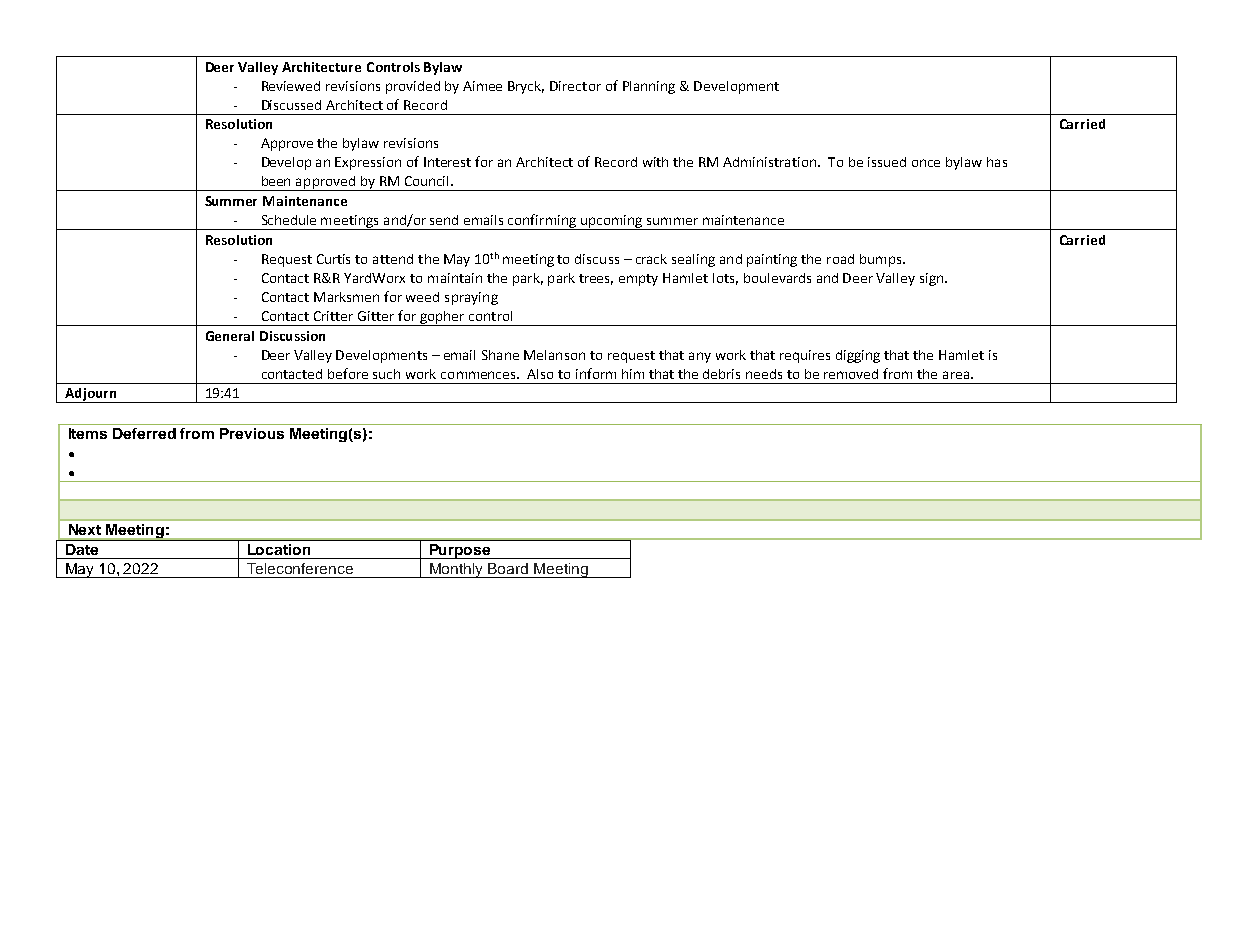 This screenshot has height=952, width=1233. I want to click on Purpose, so click(460, 551).
